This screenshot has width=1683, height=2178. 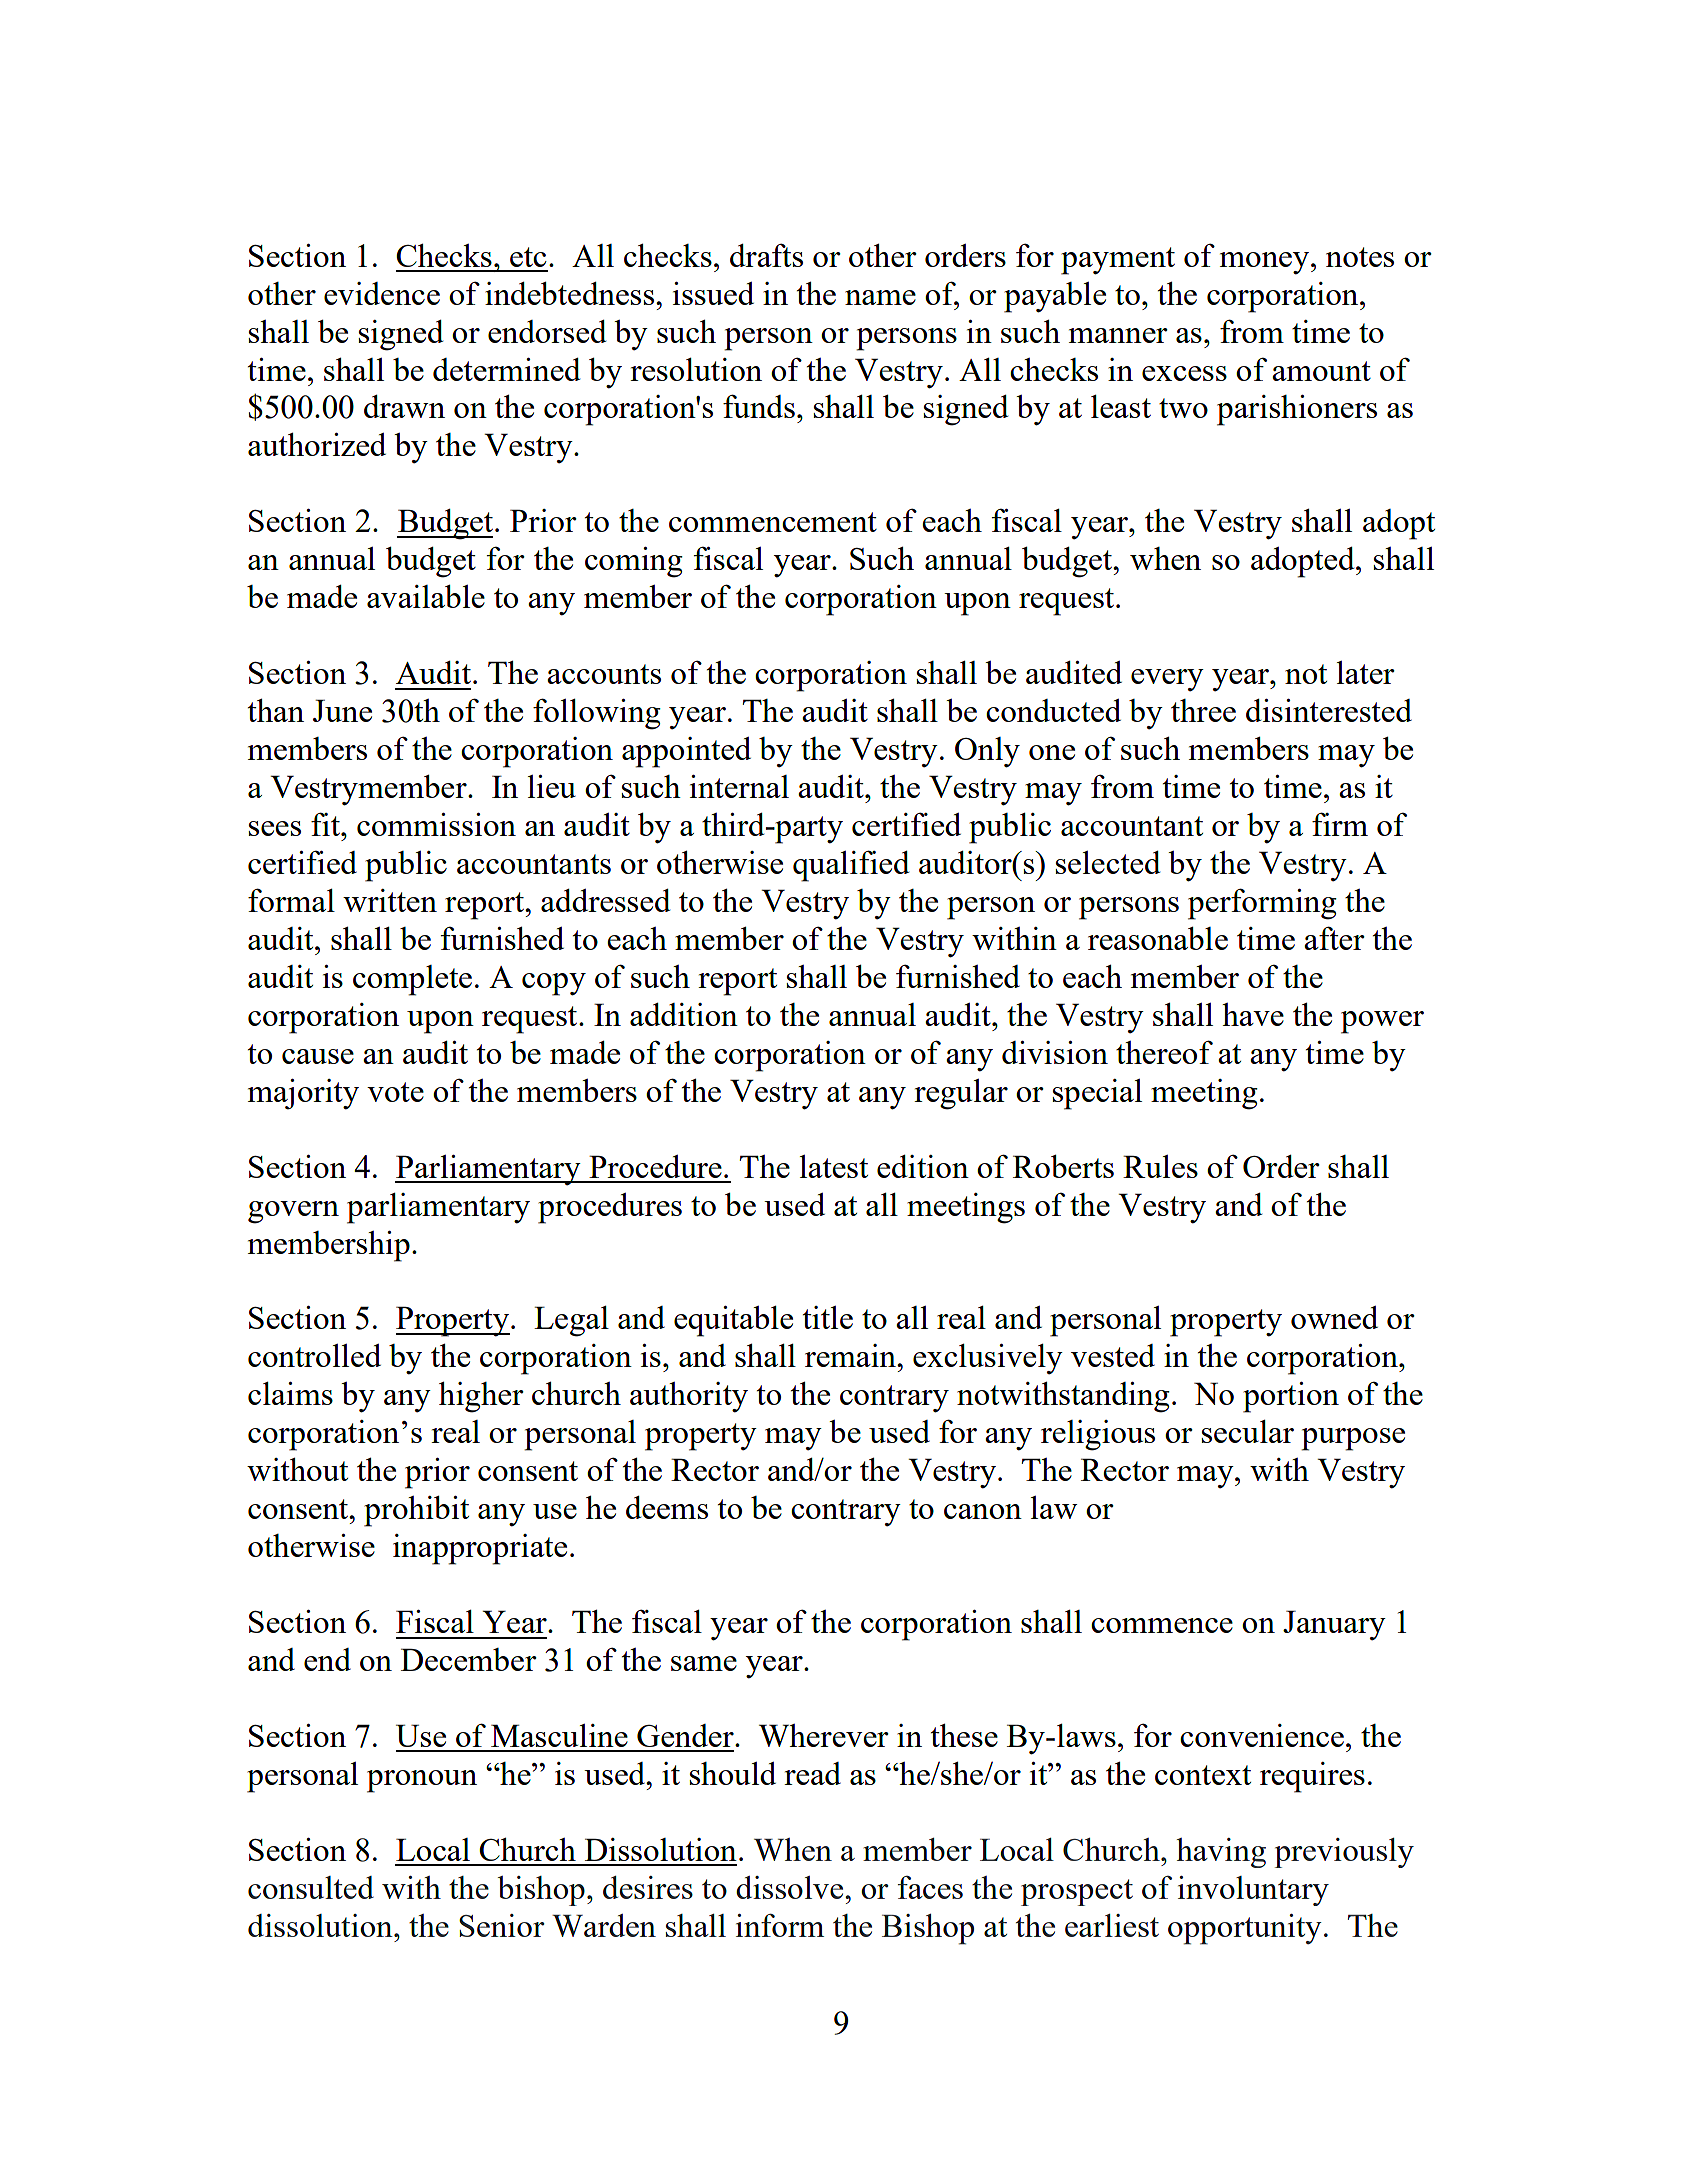 I want to click on vote, so click(x=395, y=1092).
